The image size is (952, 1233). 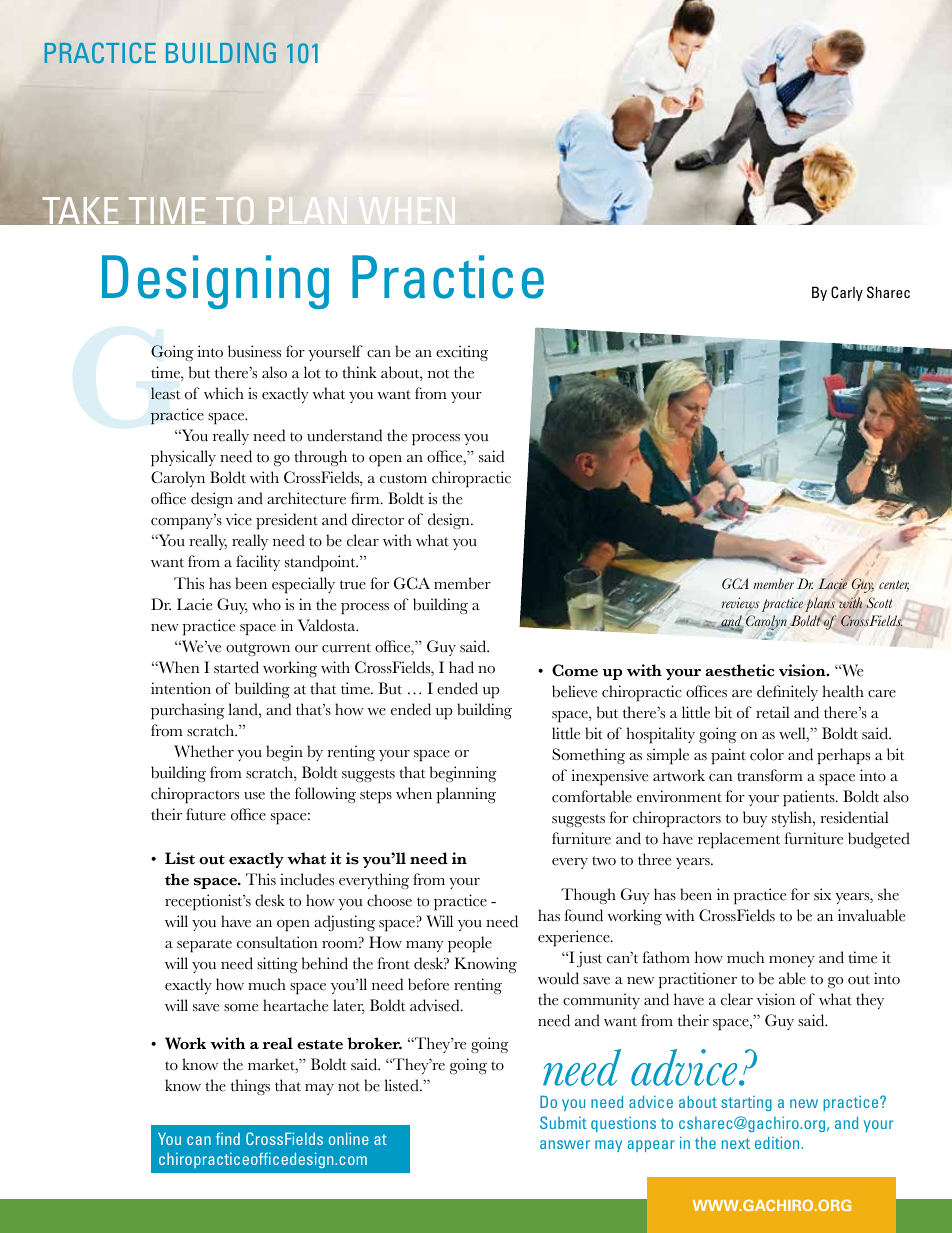 I want to click on Submit, so click(x=563, y=1122).
